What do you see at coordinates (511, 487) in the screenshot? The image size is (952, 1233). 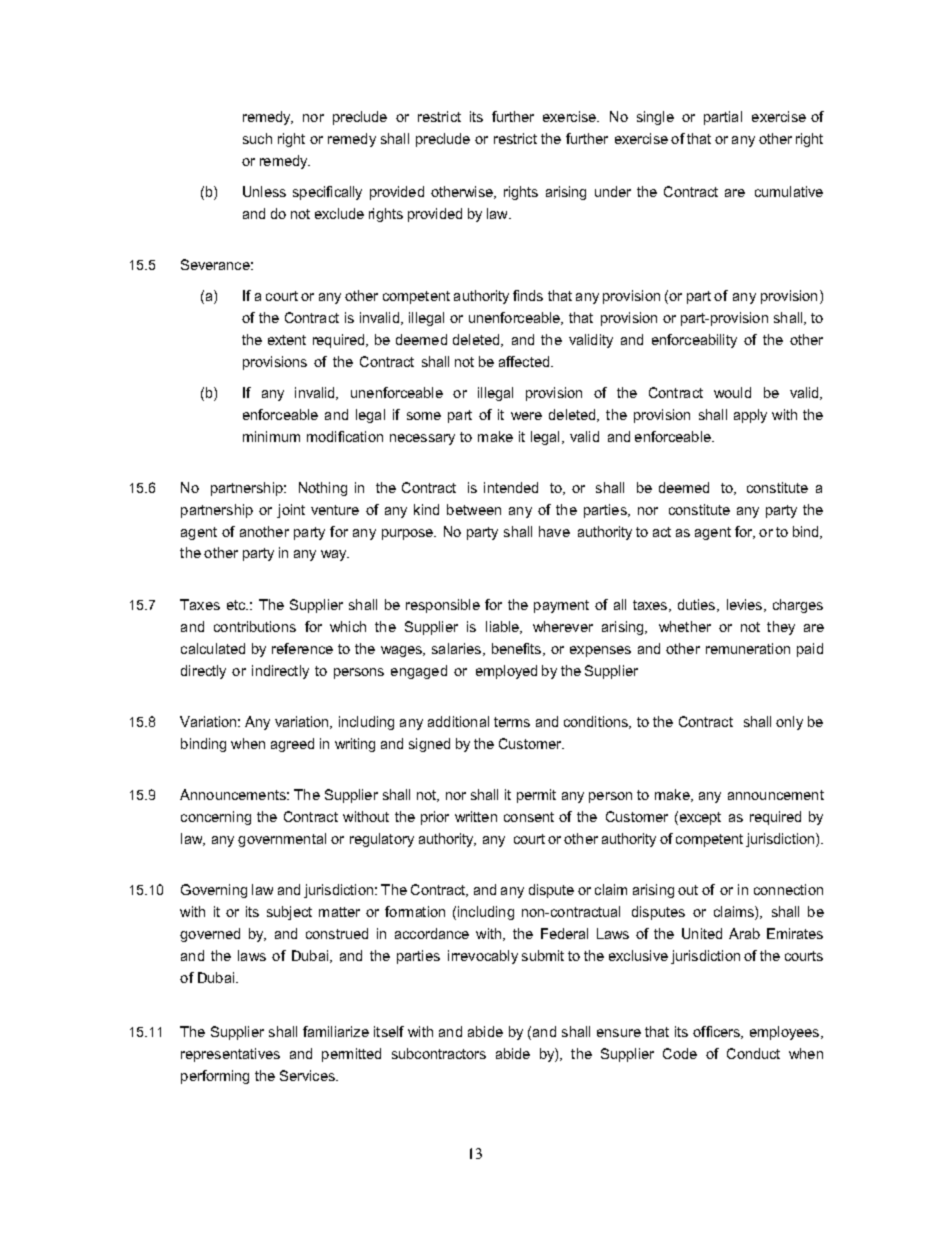 I see `intended` at bounding box center [511, 487].
